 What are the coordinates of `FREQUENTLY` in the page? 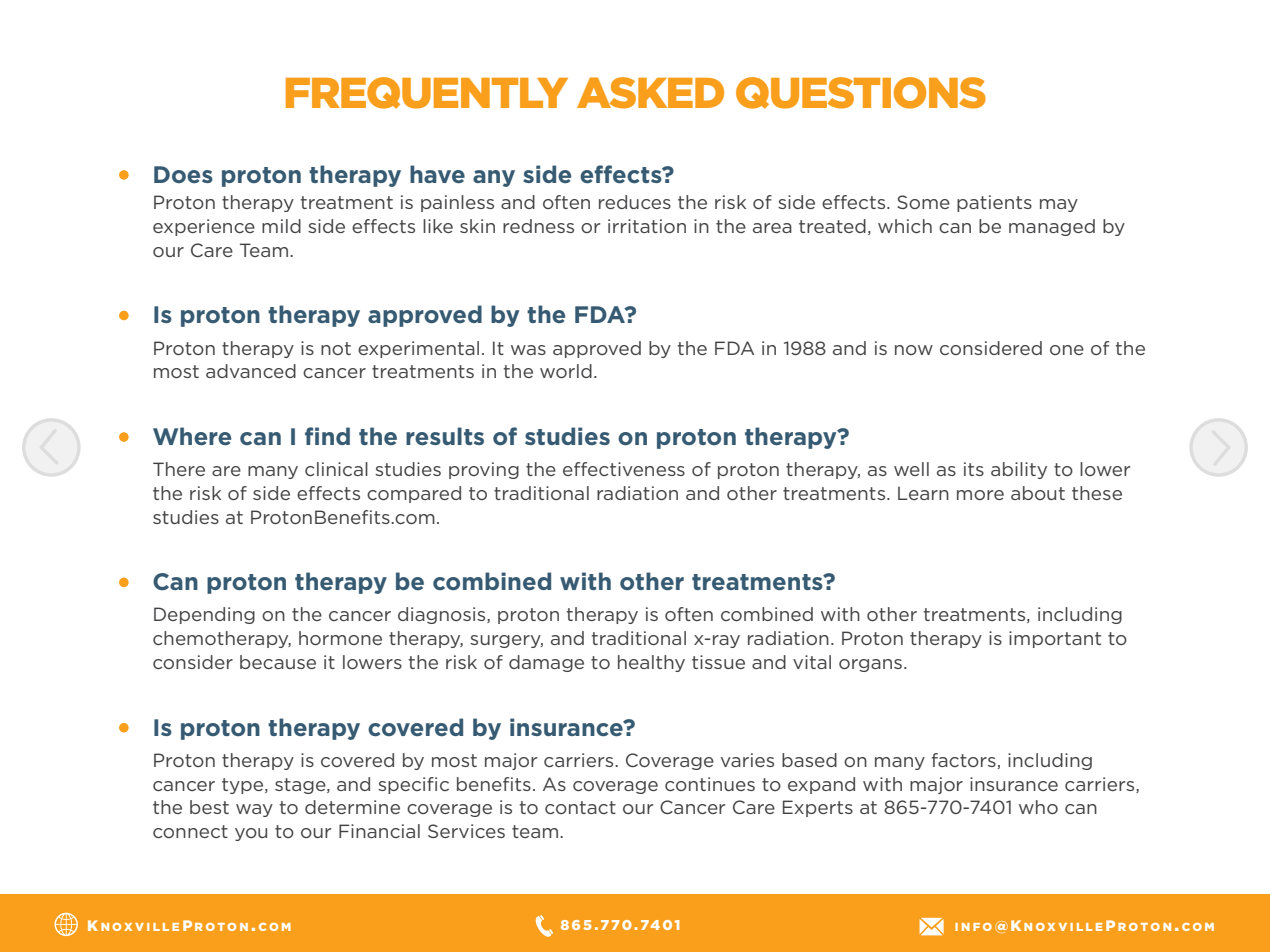 It's located at (427, 93).
